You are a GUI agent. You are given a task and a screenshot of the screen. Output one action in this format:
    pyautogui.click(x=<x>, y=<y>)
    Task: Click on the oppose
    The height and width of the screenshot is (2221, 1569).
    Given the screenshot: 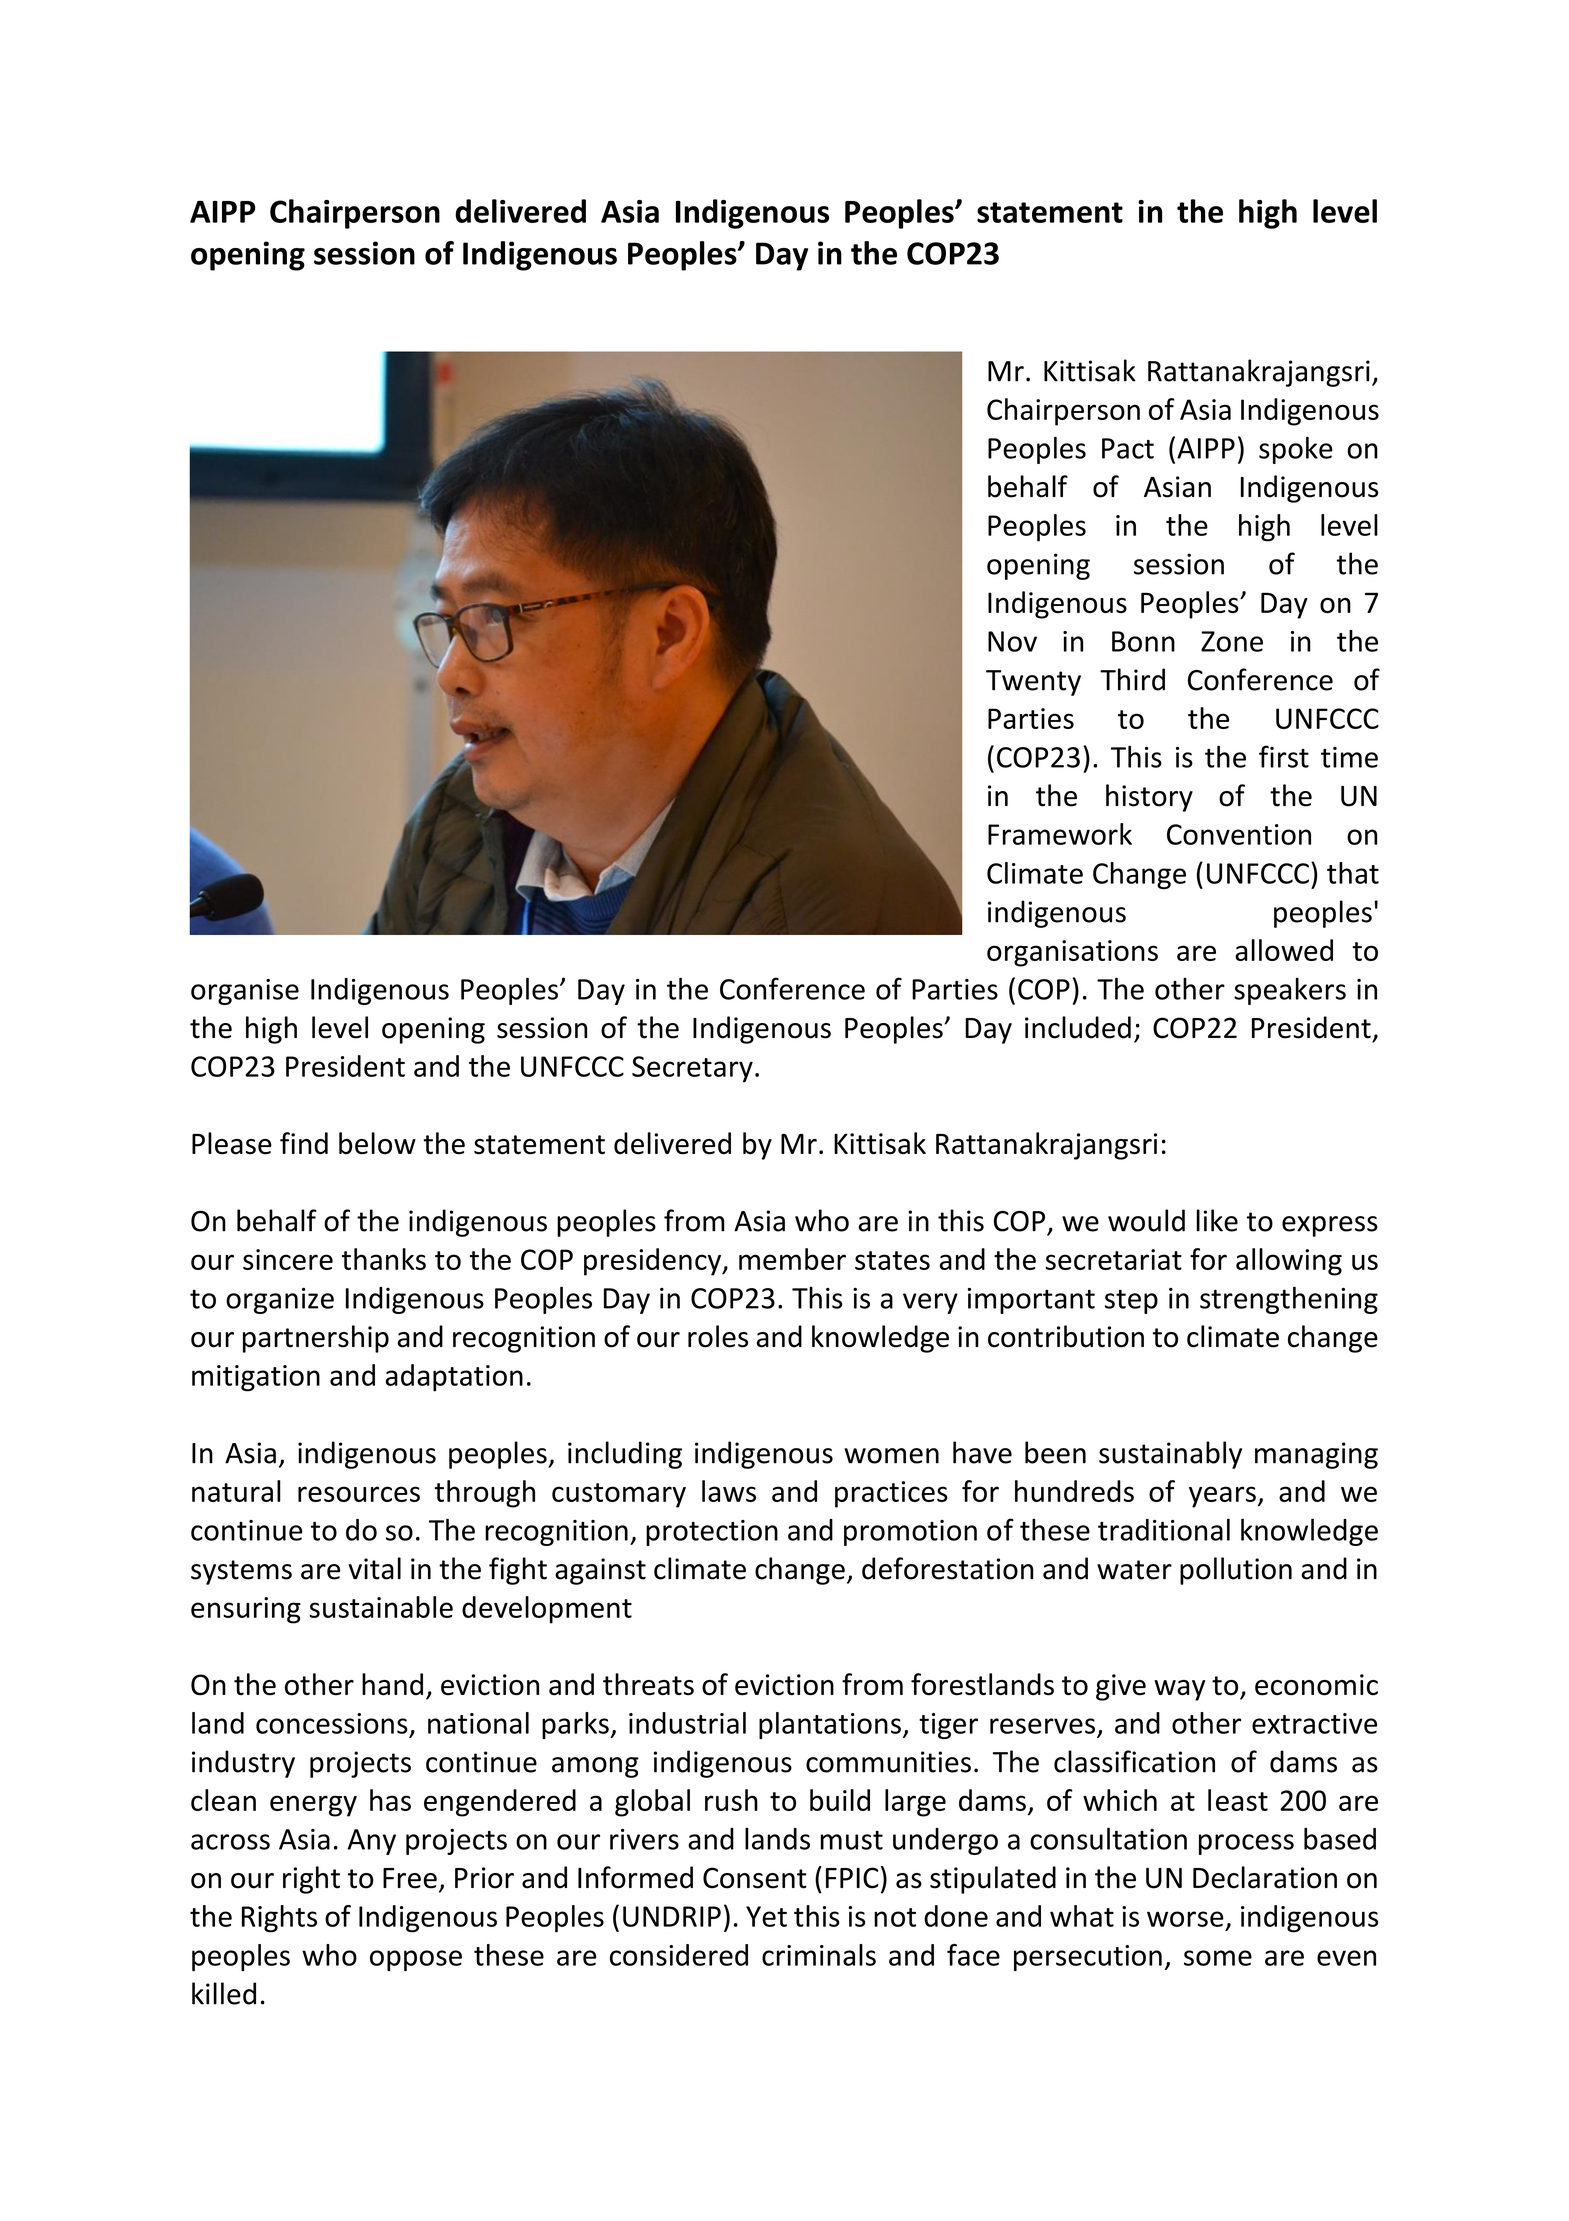 What is the action you would take?
    pyautogui.click(x=416, y=1960)
